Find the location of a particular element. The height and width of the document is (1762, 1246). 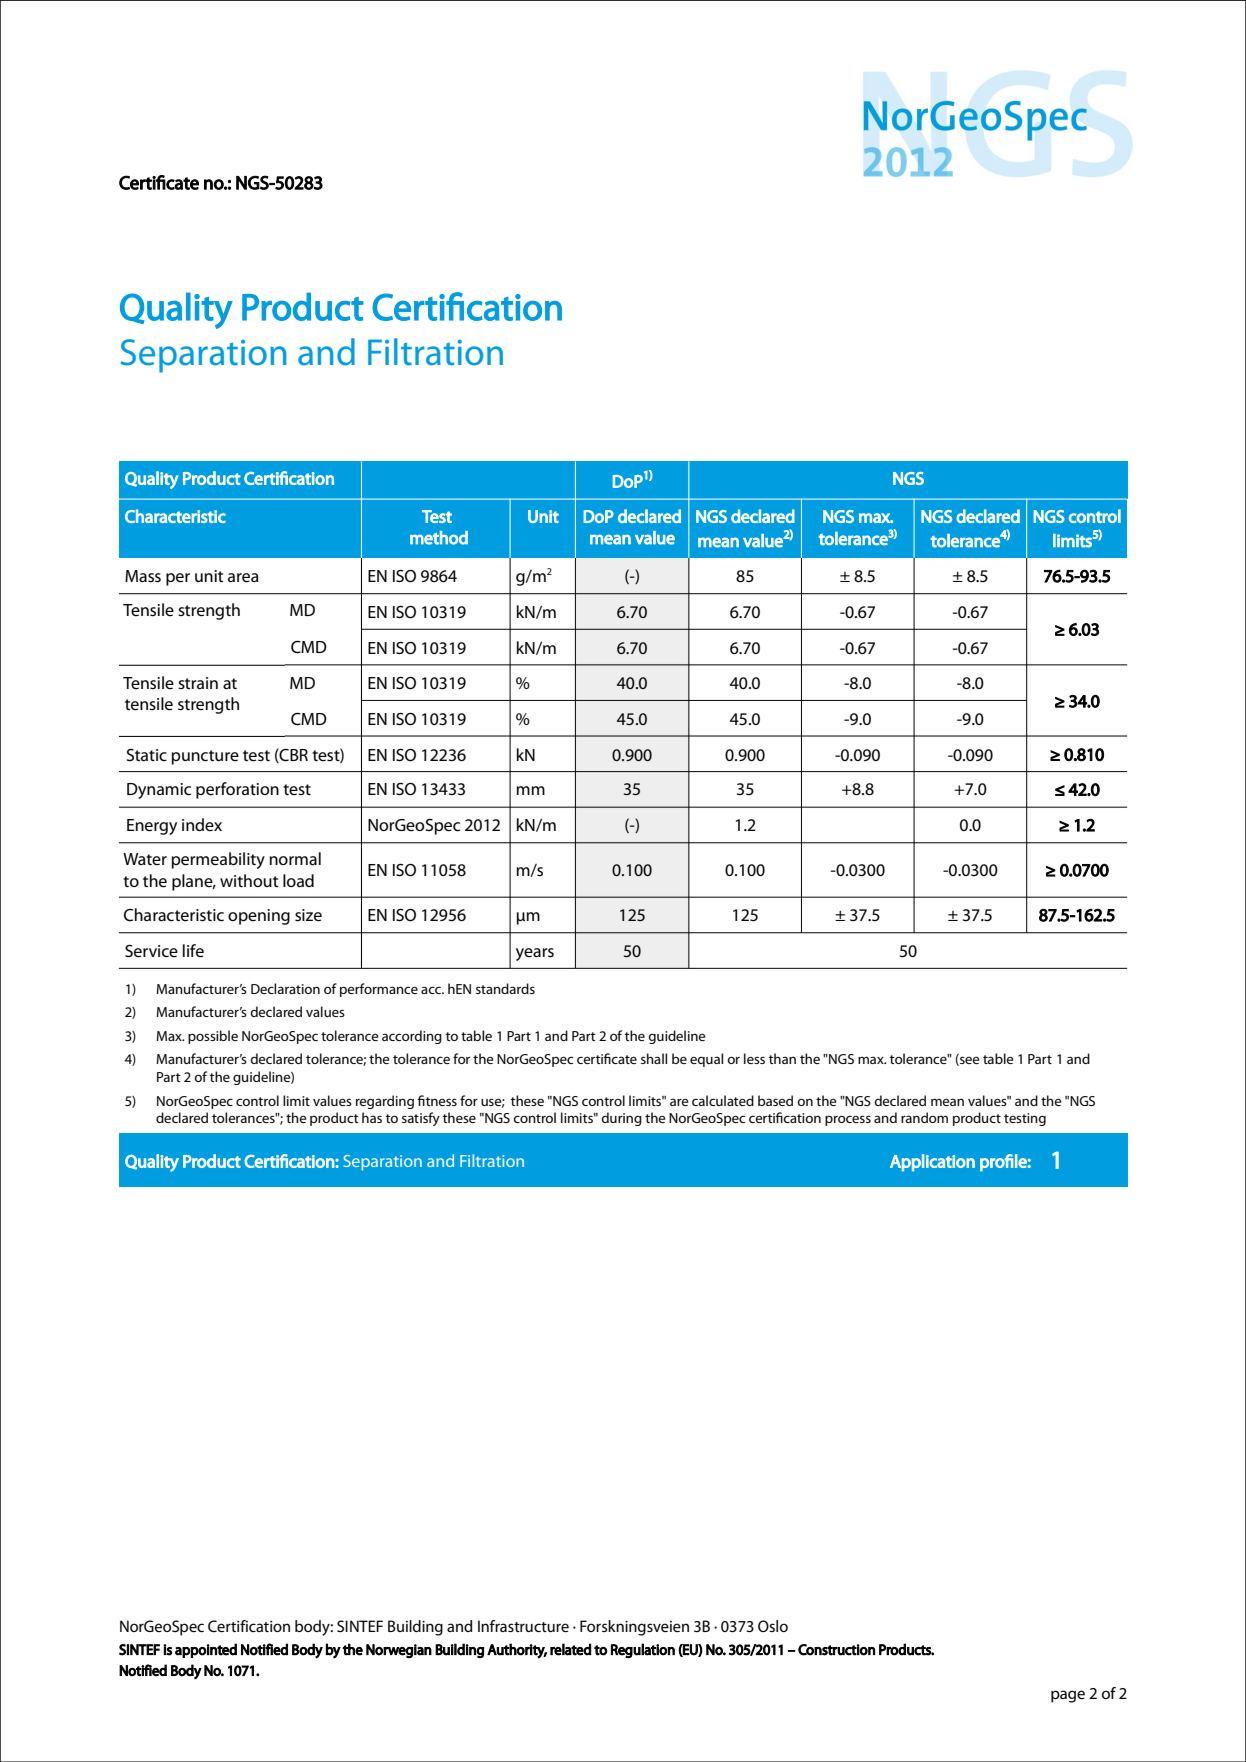

Construction is located at coordinates (836, 1650).
